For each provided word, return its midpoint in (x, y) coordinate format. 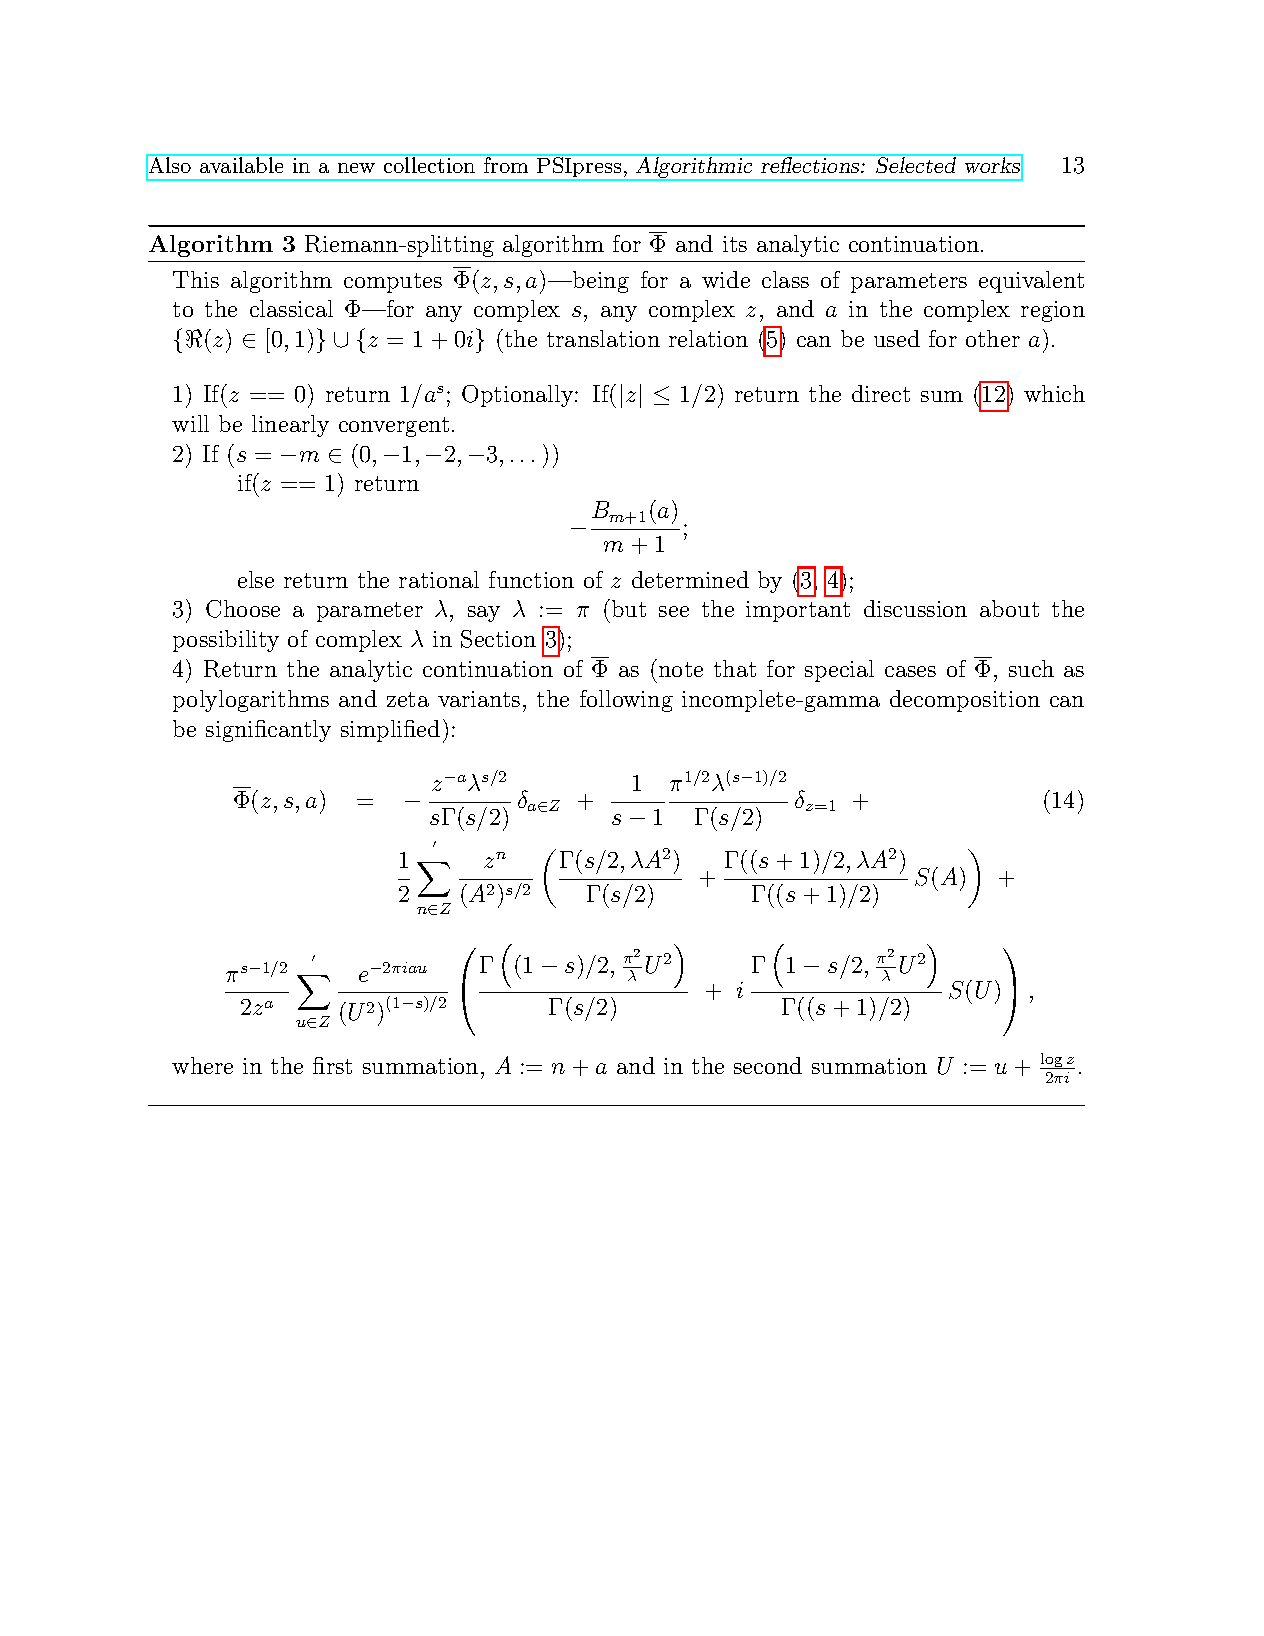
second (768, 1065)
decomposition (965, 701)
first (332, 1065)
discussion (915, 608)
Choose (243, 609)
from (506, 164)
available (242, 164)
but (629, 608)
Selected (916, 164)
